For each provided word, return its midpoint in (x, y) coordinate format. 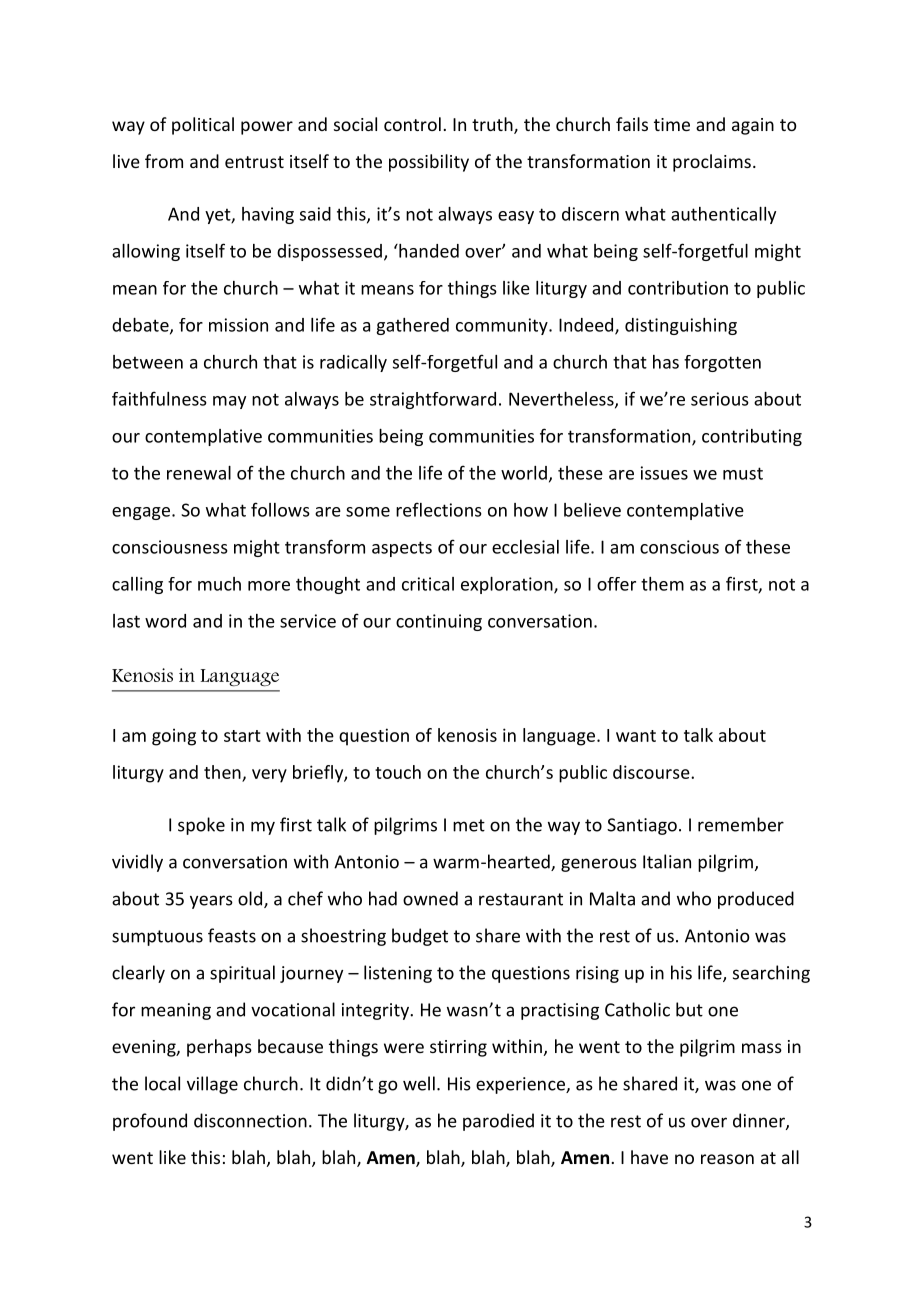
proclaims (712, 163)
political (203, 126)
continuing (439, 622)
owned (430, 898)
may (229, 402)
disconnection (250, 1120)
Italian (667, 861)
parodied (498, 1122)
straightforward (433, 400)
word (165, 621)
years (211, 902)
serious (720, 399)
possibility (429, 163)
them (662, 584)
